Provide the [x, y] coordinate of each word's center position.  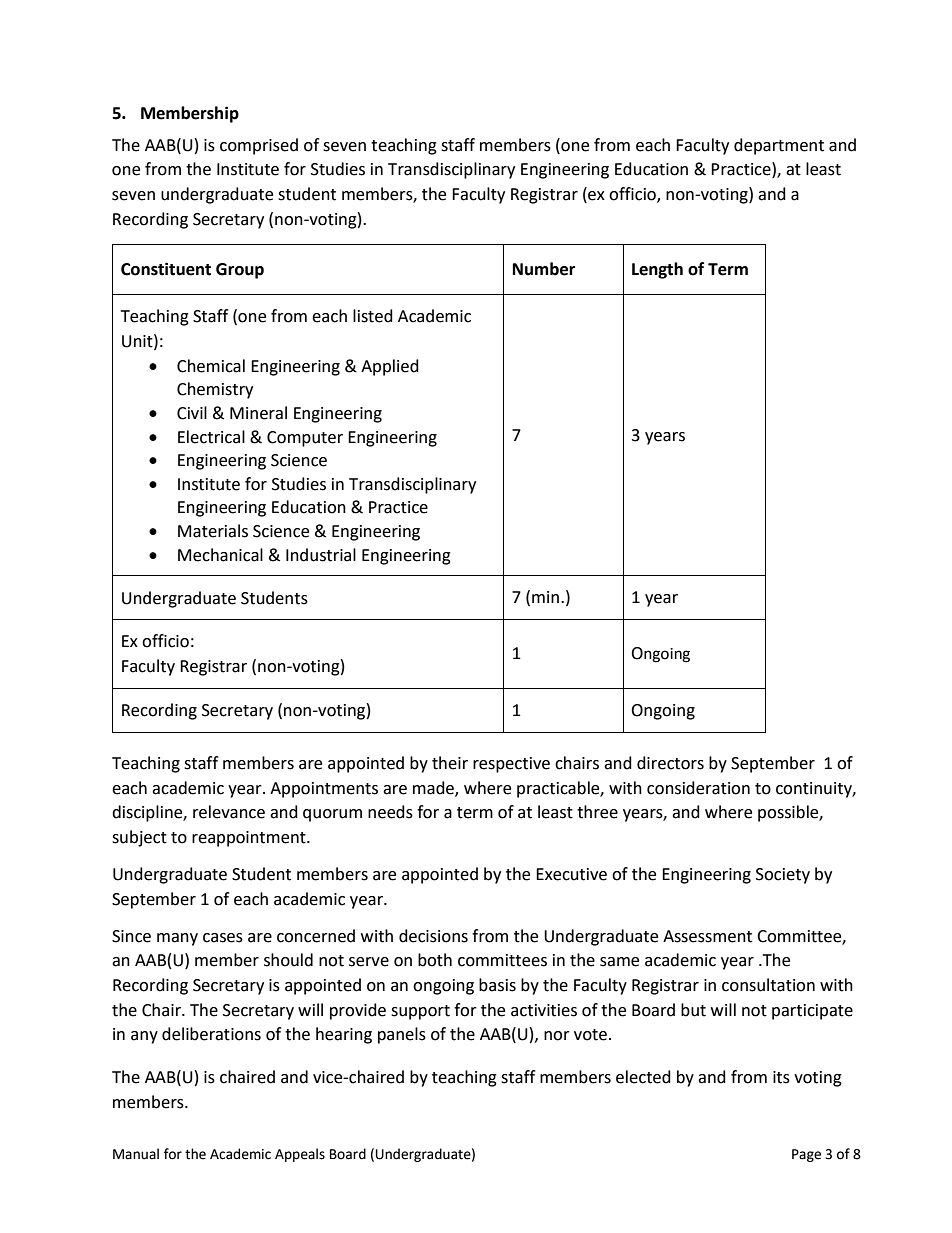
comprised [259, 146]
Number [544, 269]
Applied [390, 367]
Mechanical [220, 555]
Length [657, 270]
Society [783, 876]
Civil [192, 413]
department [779, 146]
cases [223, 938]
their [450, 763]
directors [670, 763]
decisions [433, 936]
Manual [136, 1154]
